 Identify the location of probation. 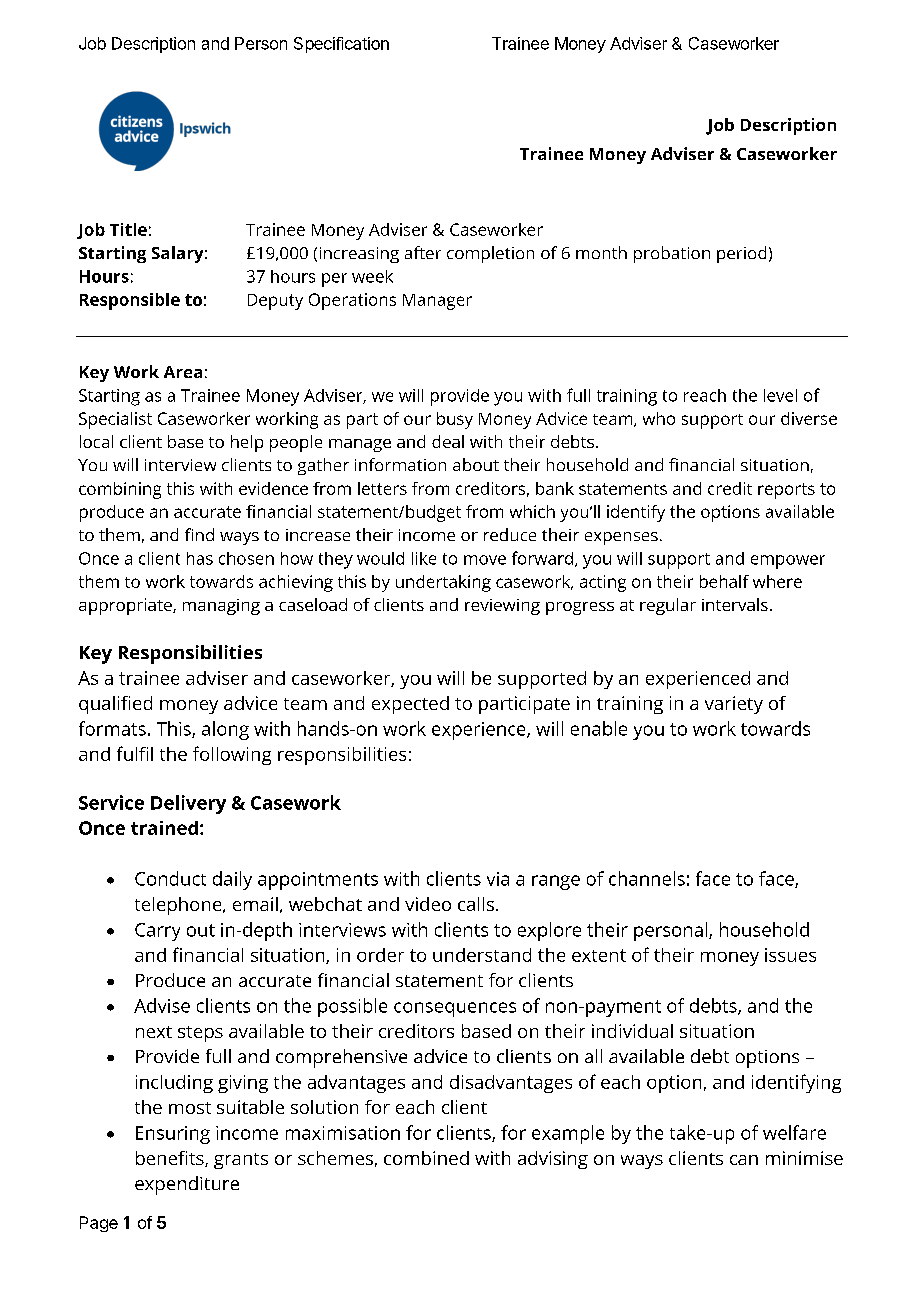
(672, 254).
